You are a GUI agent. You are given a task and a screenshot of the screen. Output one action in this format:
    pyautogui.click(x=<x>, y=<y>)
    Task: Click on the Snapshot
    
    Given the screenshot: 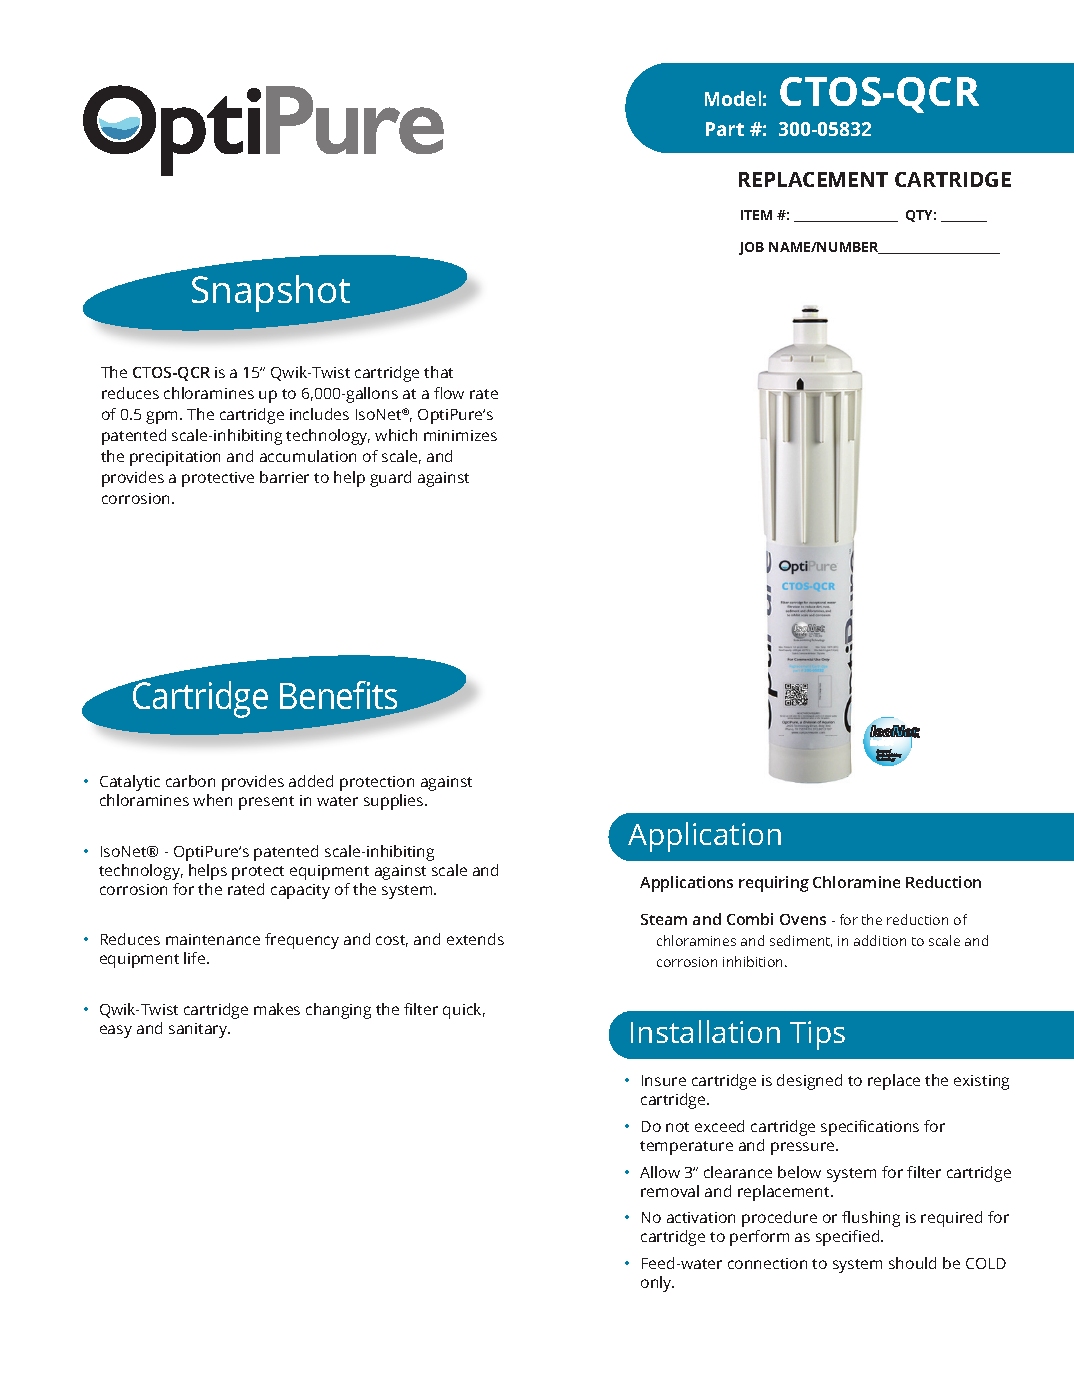 What is the action you would take?
    pyautogui.click(x=271, y=293)
